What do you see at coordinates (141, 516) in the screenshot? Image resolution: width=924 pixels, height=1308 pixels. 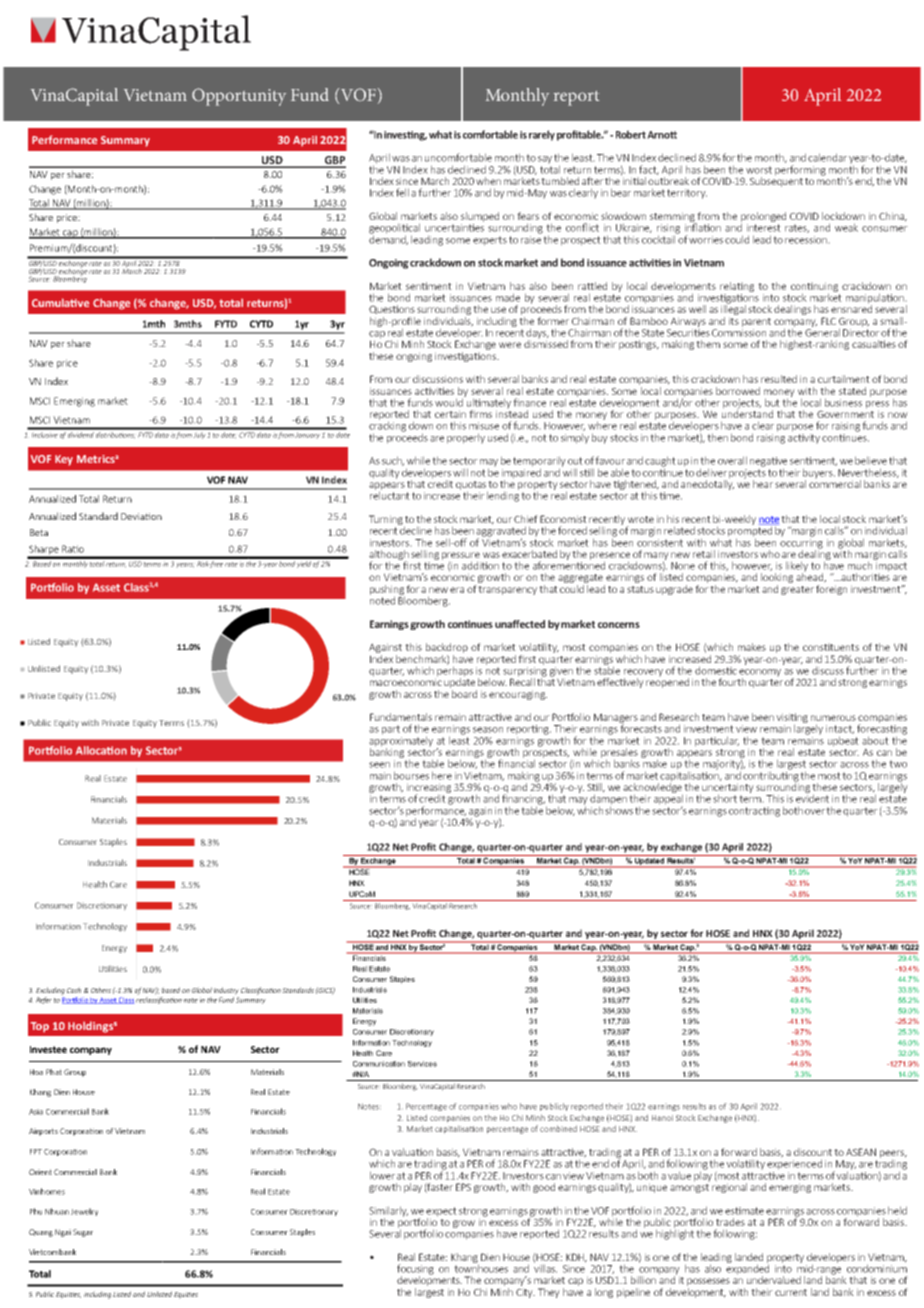 I see `Deviation` at bounding box center [141, 516].
